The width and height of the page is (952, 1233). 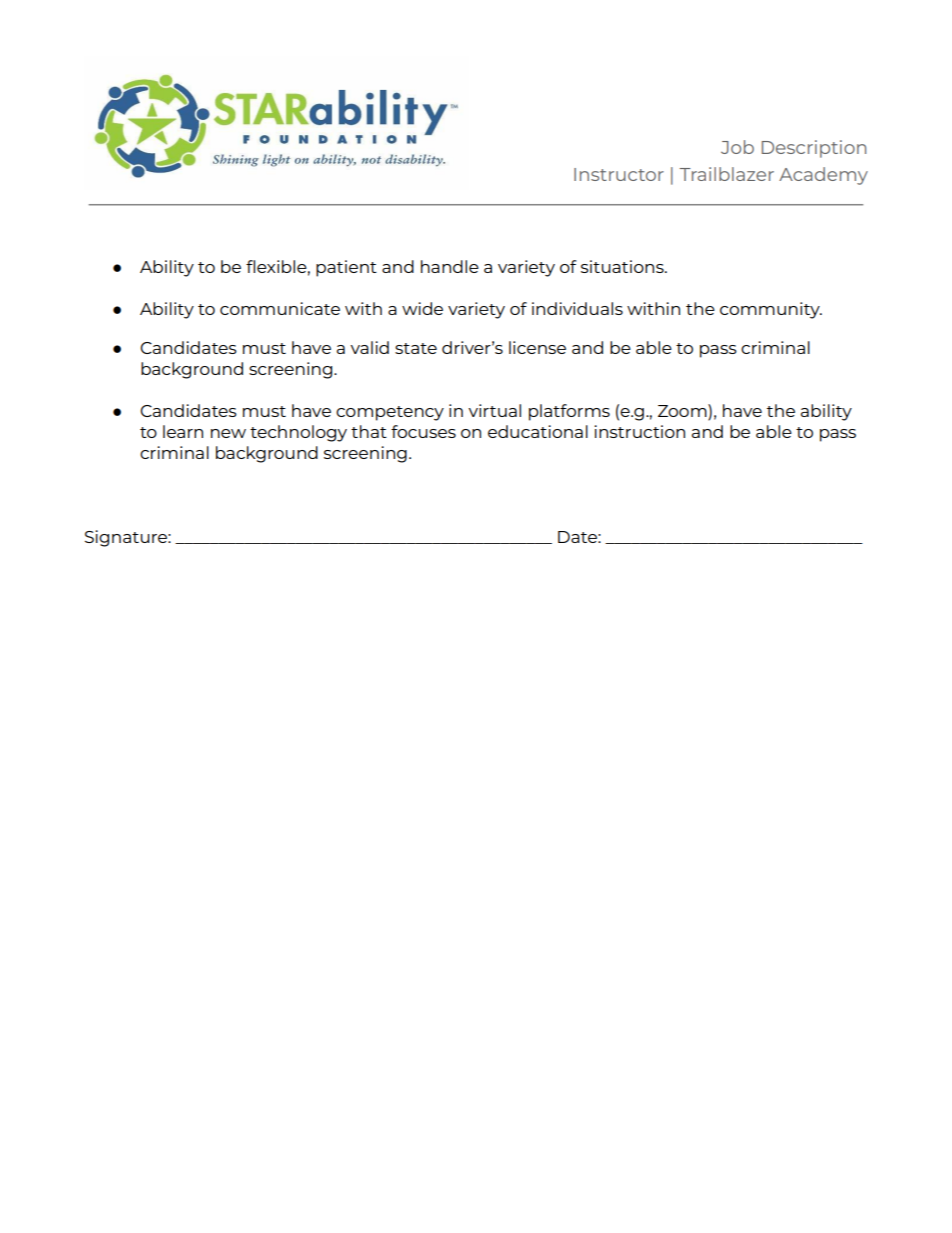 I want to click on new, so click(x=228, y=433).
